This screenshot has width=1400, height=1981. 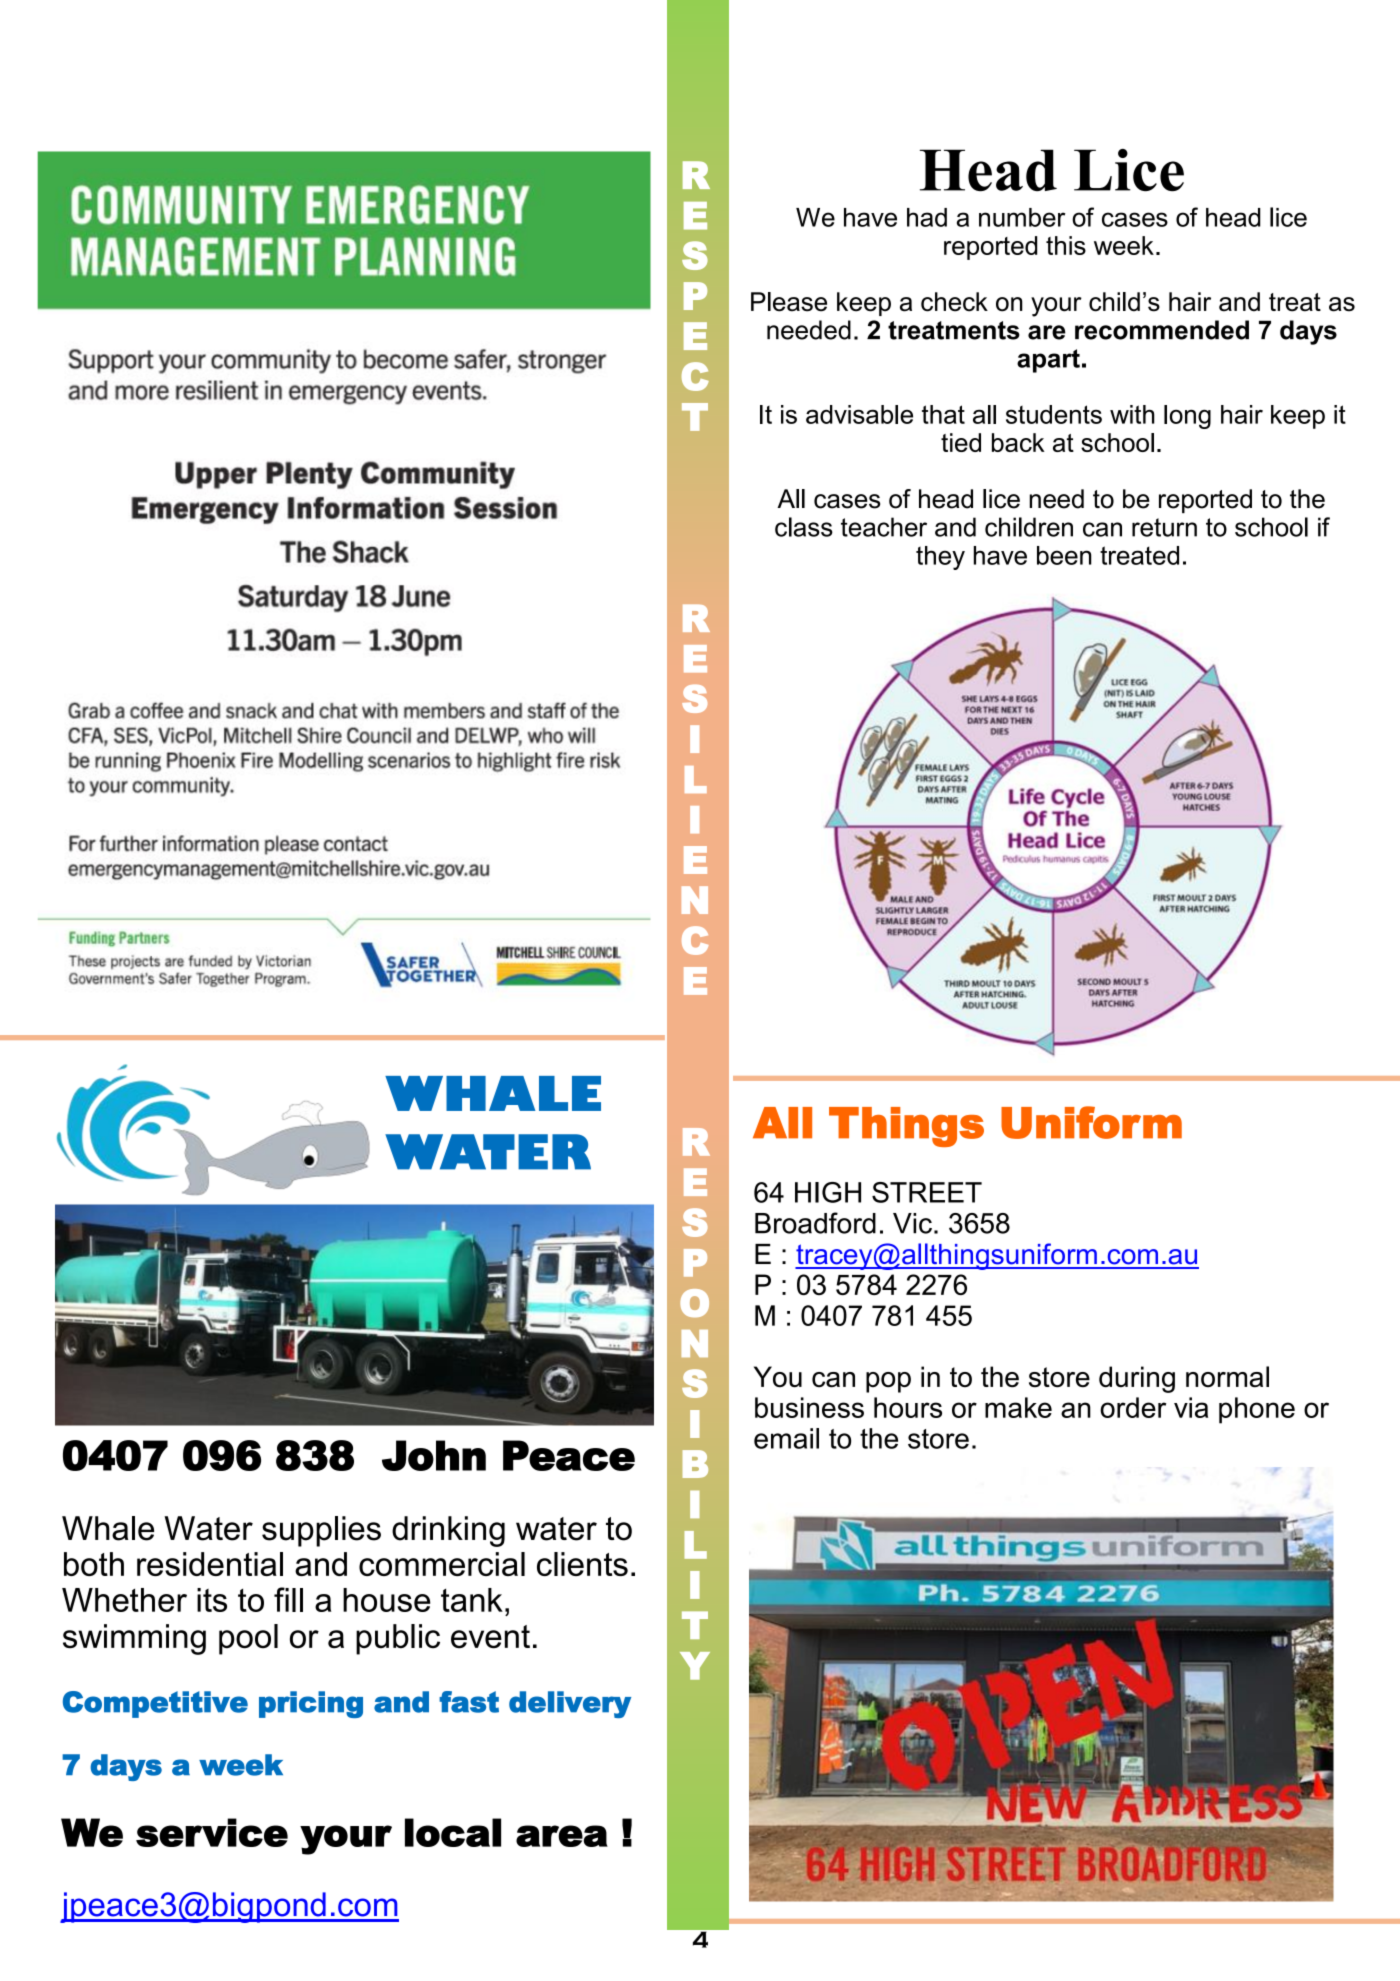 What do you see at coordinates (927, 1192) in the screenshot?
I see `STREET` at bounding box center [927, 1192].
